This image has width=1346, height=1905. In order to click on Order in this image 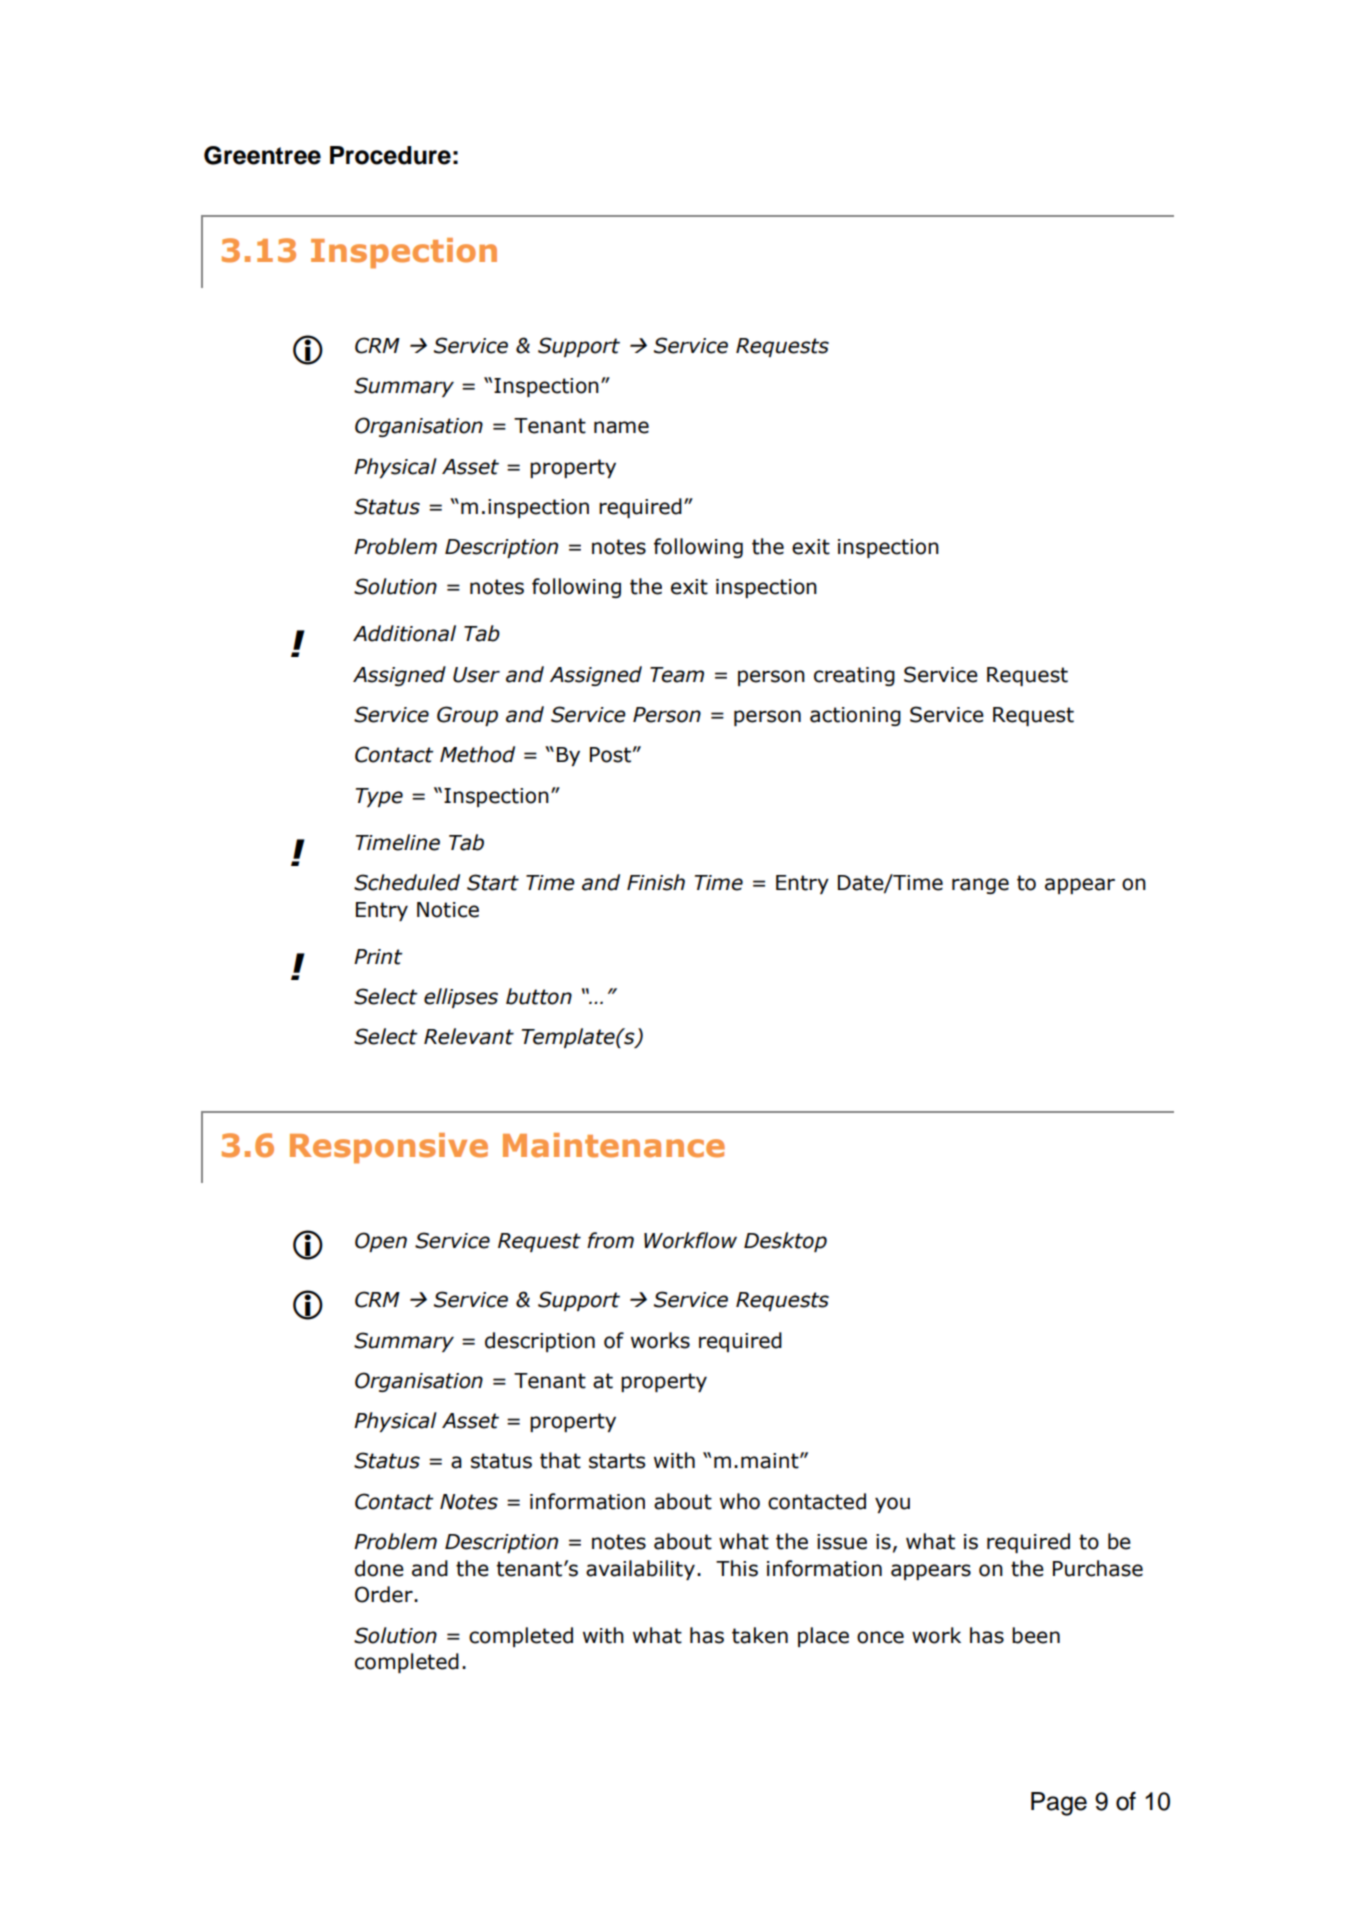, I will do `click(385, 1594)`.
